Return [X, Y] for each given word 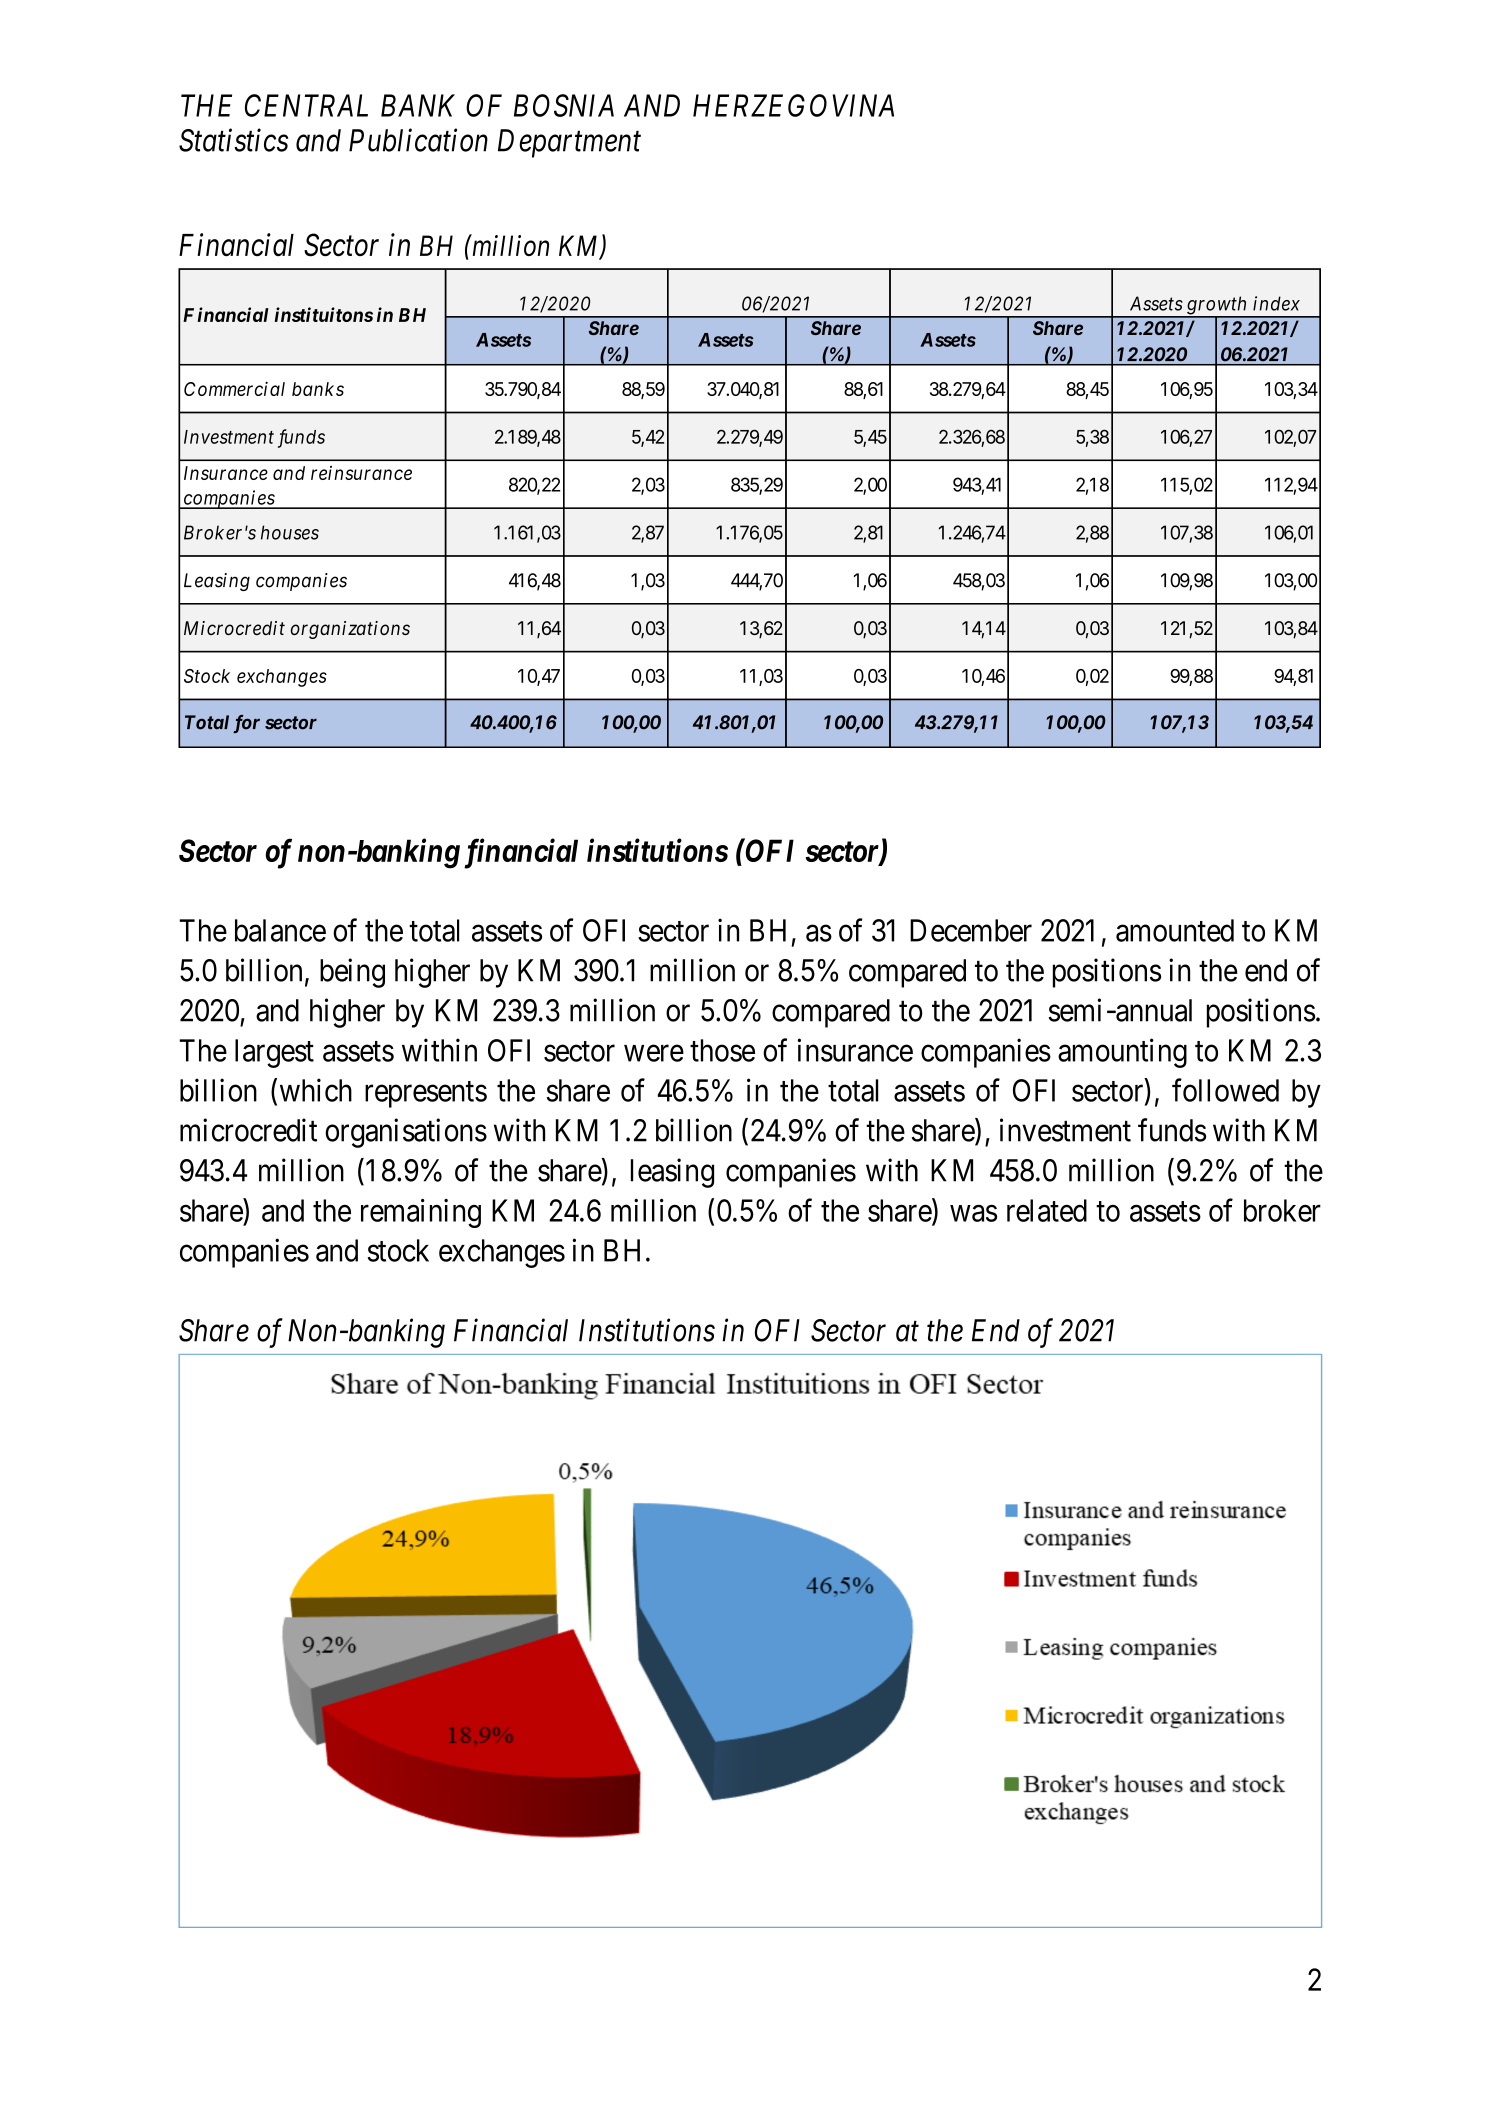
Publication [418, 140]
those [722, 1050]
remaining [421, 1213]
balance [280, 930]
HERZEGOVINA [793, 105]
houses [290, 532]
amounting [1122, 1053]
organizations [350, 630]
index [1276, 303]
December [971, 930]
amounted [1175, 930]
